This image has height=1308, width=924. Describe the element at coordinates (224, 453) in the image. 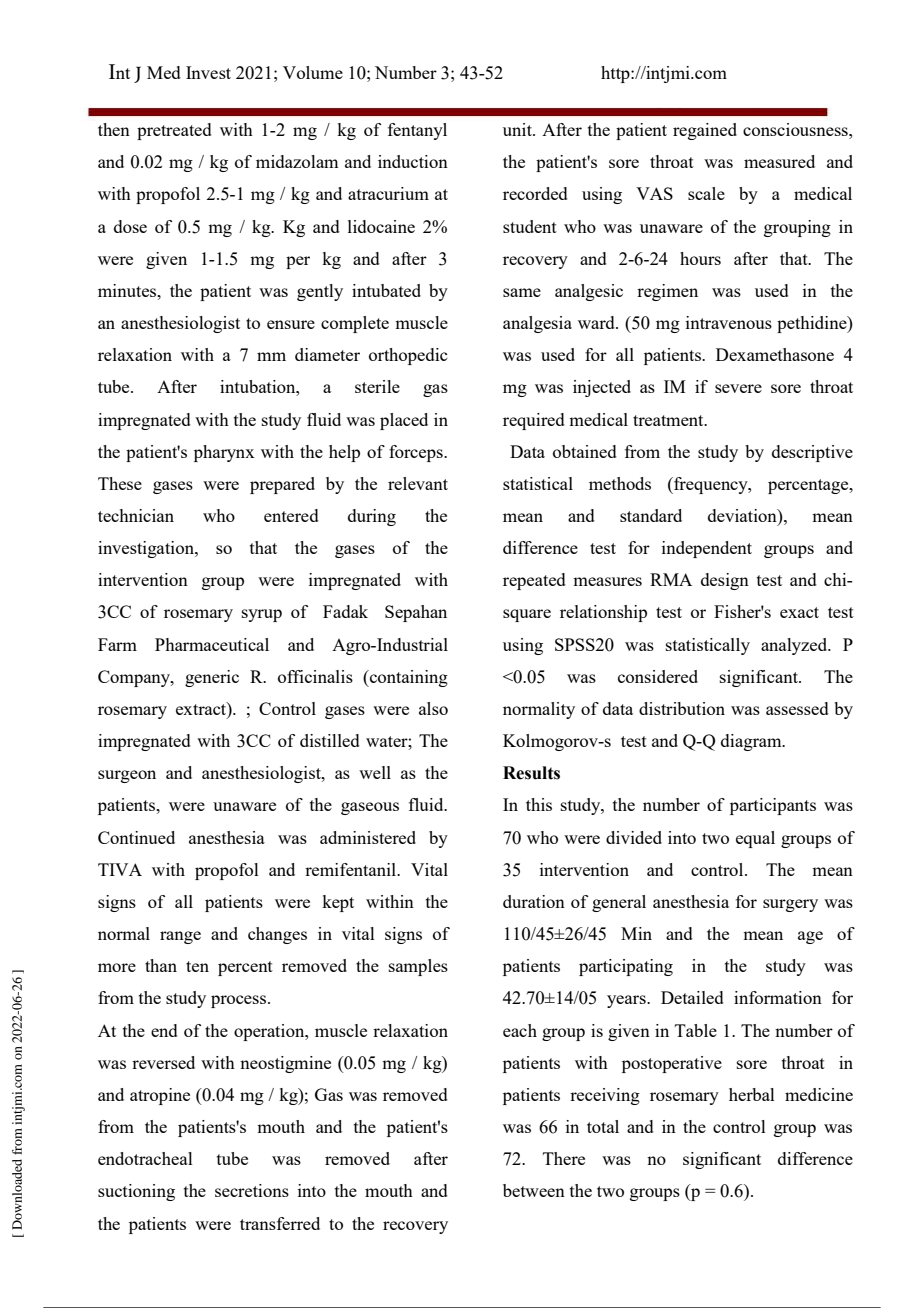

I see `pharynx` at that location.
